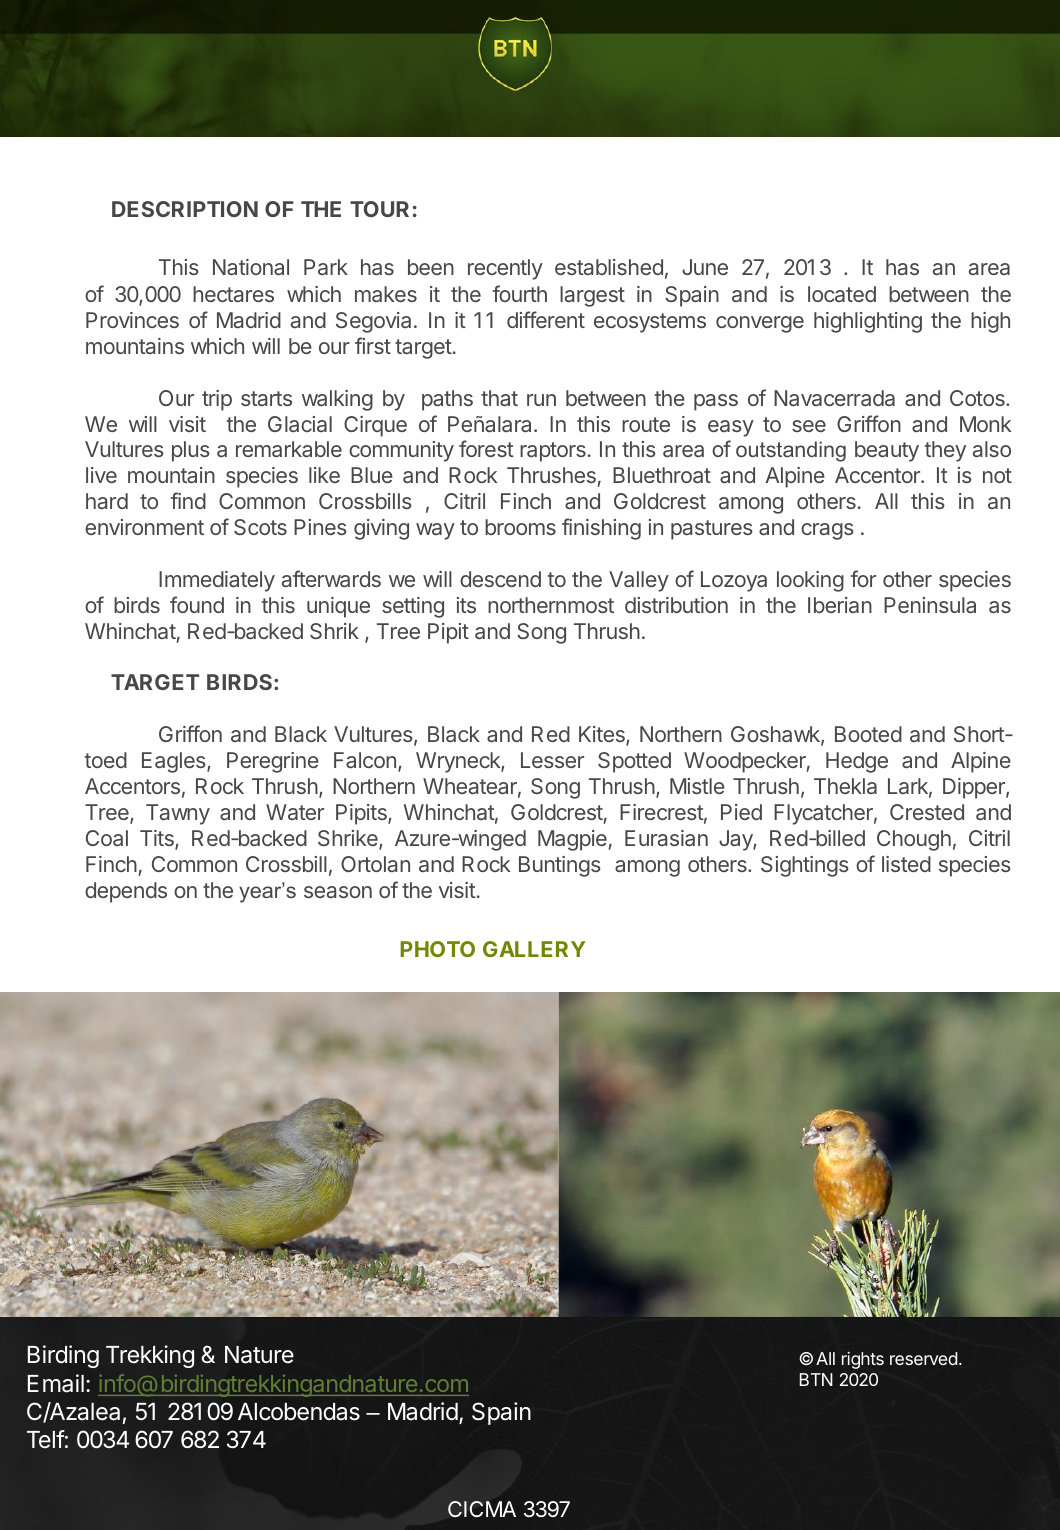 The width and height of the document is (1060, 1530). I want to click on recently, so click(505, 269).
